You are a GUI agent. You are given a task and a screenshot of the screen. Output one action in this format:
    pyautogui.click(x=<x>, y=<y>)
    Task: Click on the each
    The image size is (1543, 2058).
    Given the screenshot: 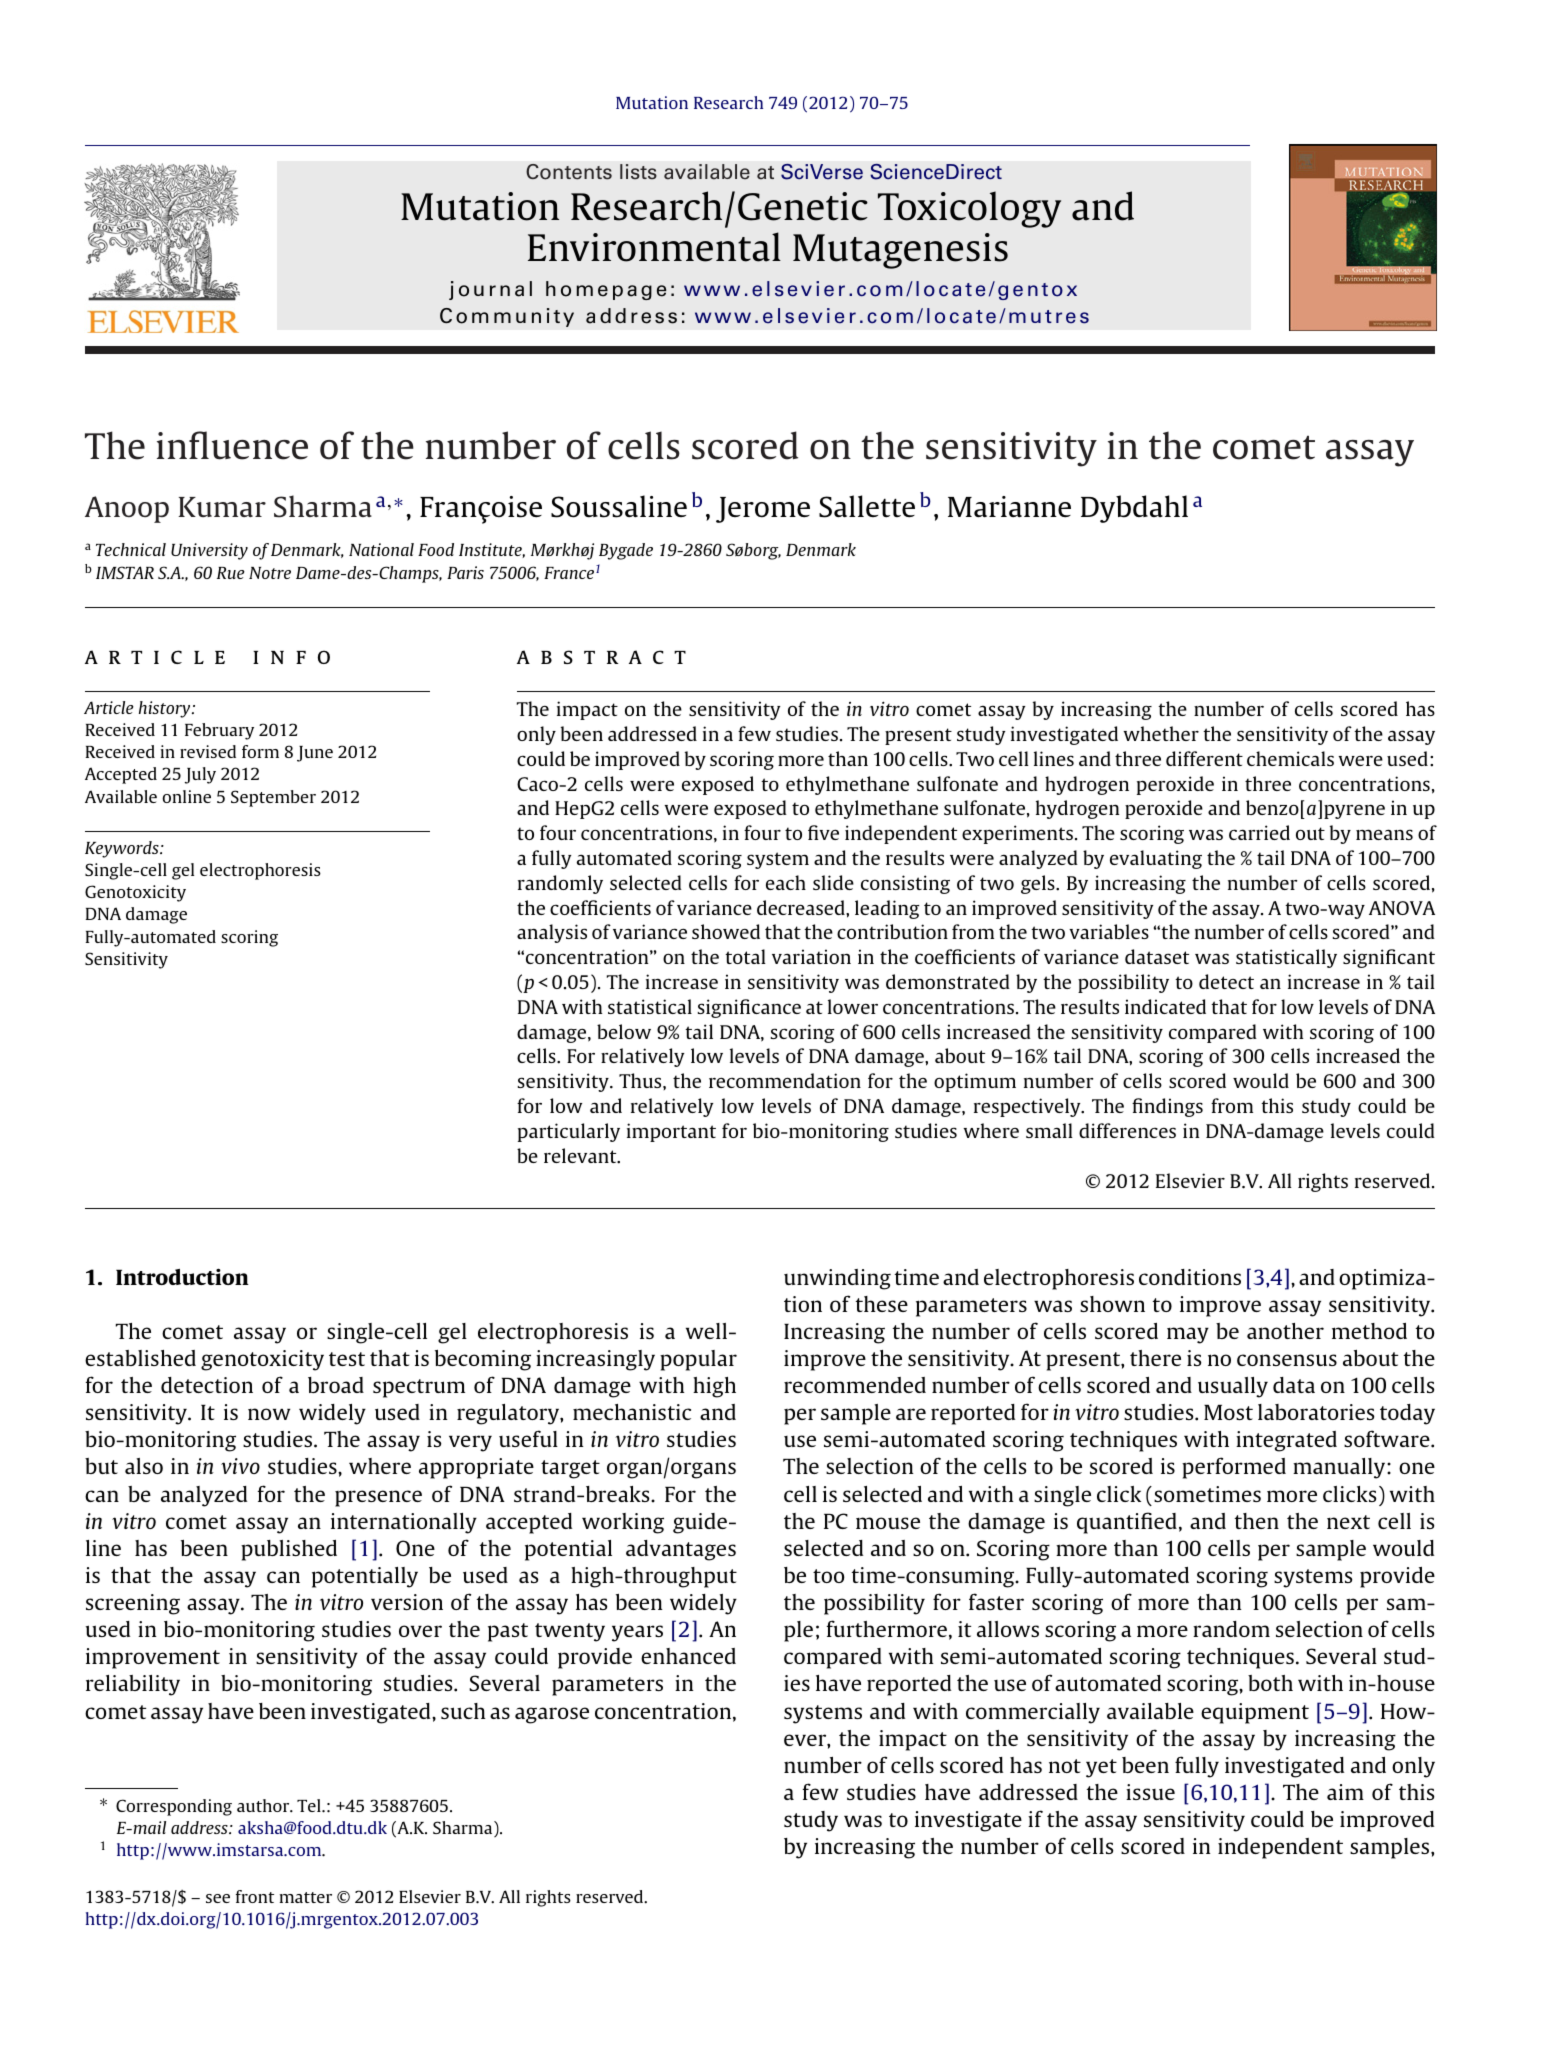 What is the action you would take?
    pyautogui.click(x=786, y=882)
